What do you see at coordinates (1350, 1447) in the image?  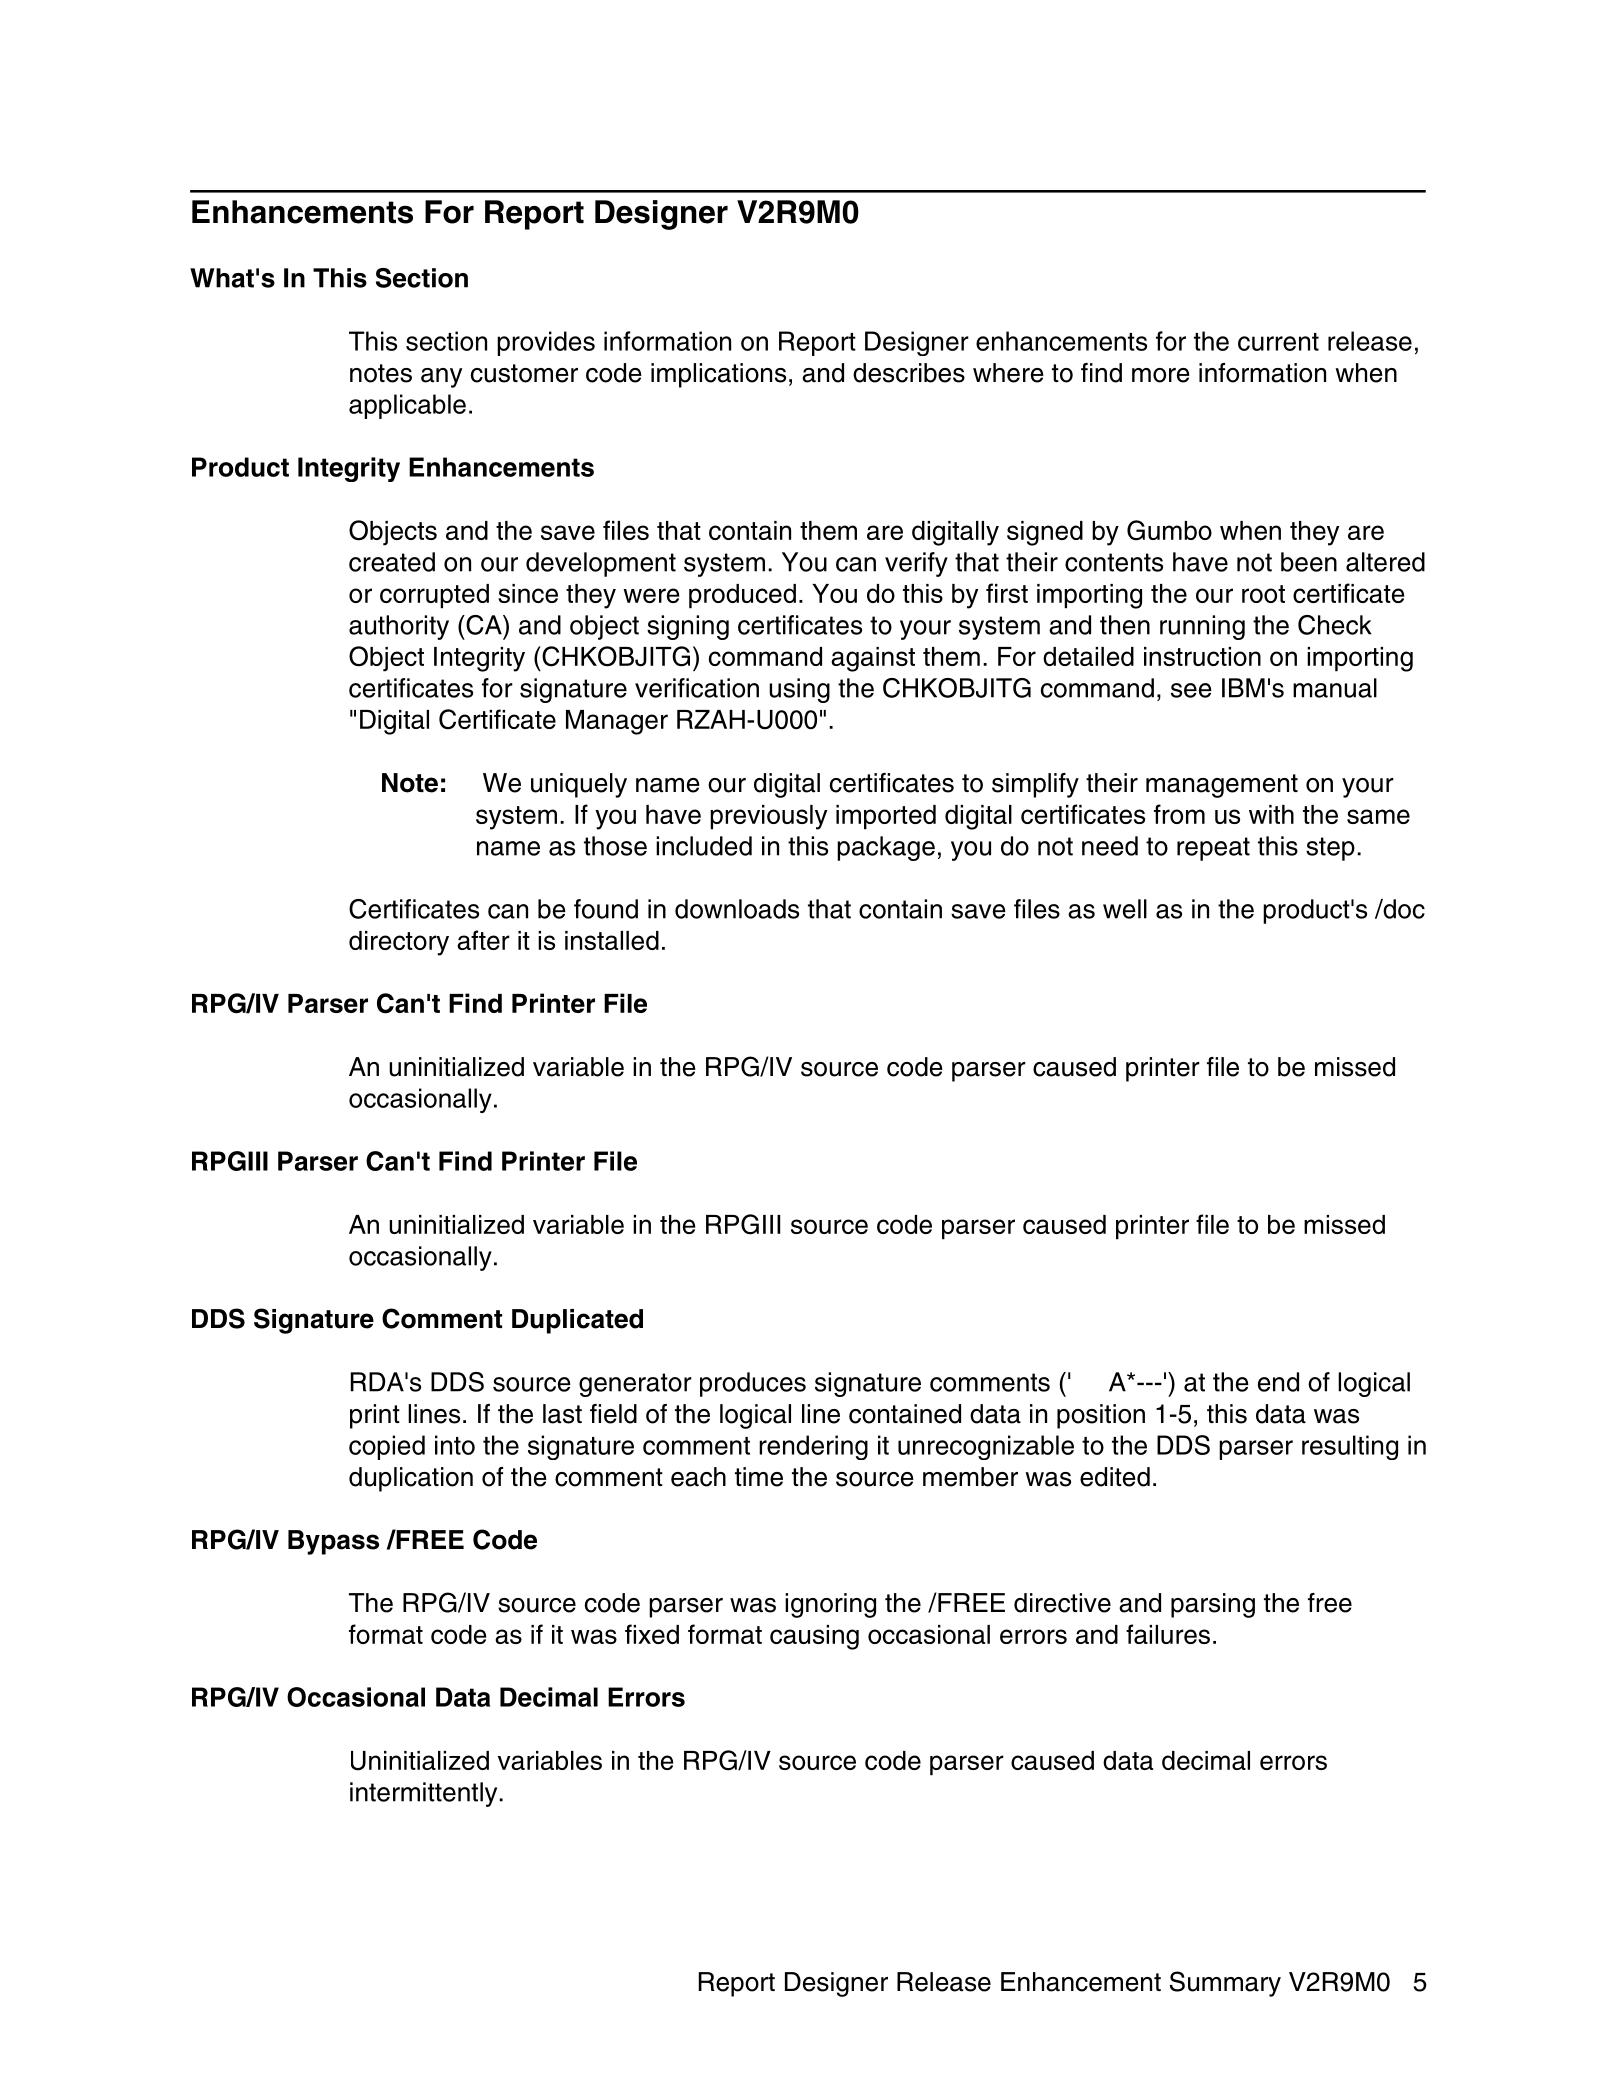 I see `resulting` at bounding box center [1350, 1447].
